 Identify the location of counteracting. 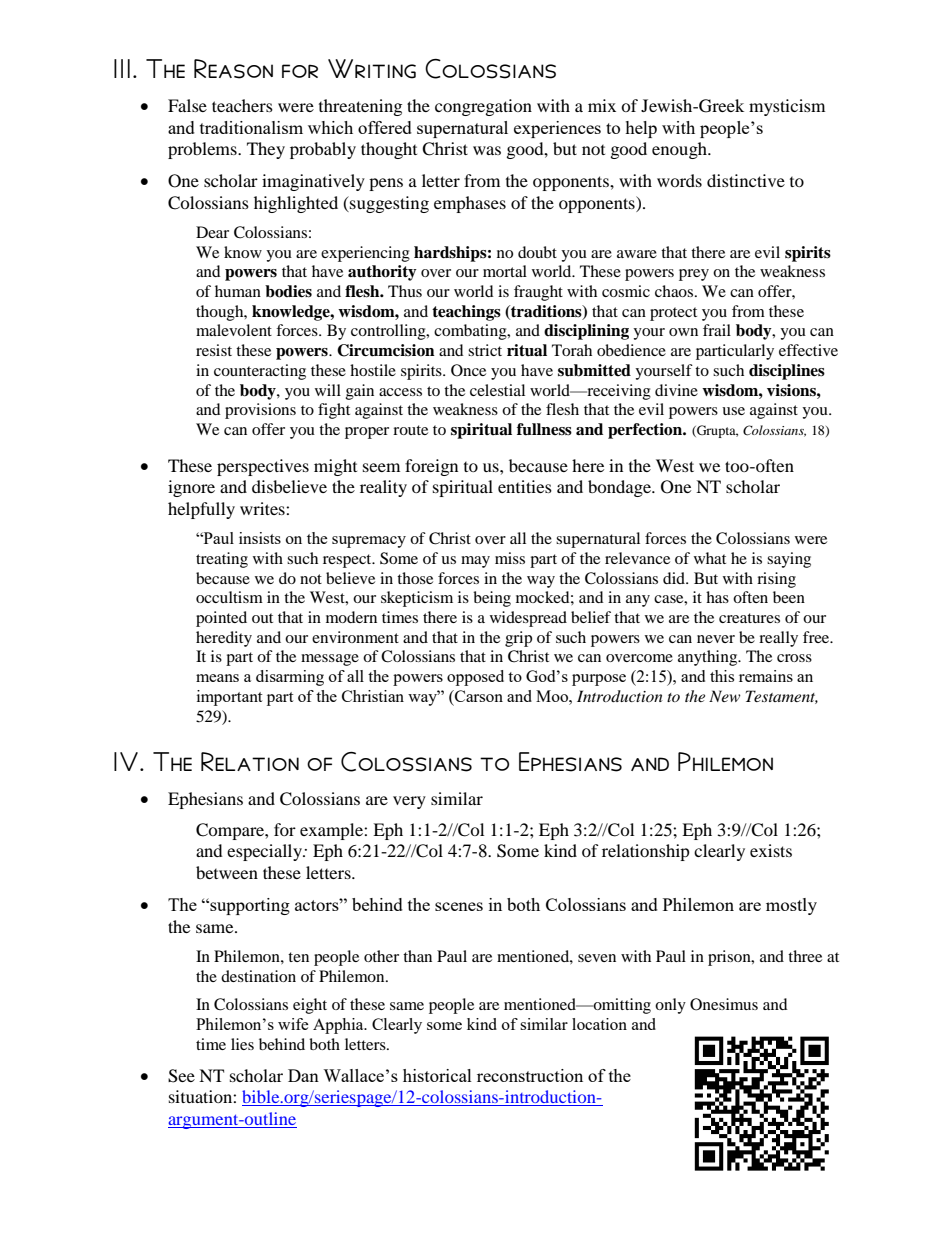
(260, 372).
